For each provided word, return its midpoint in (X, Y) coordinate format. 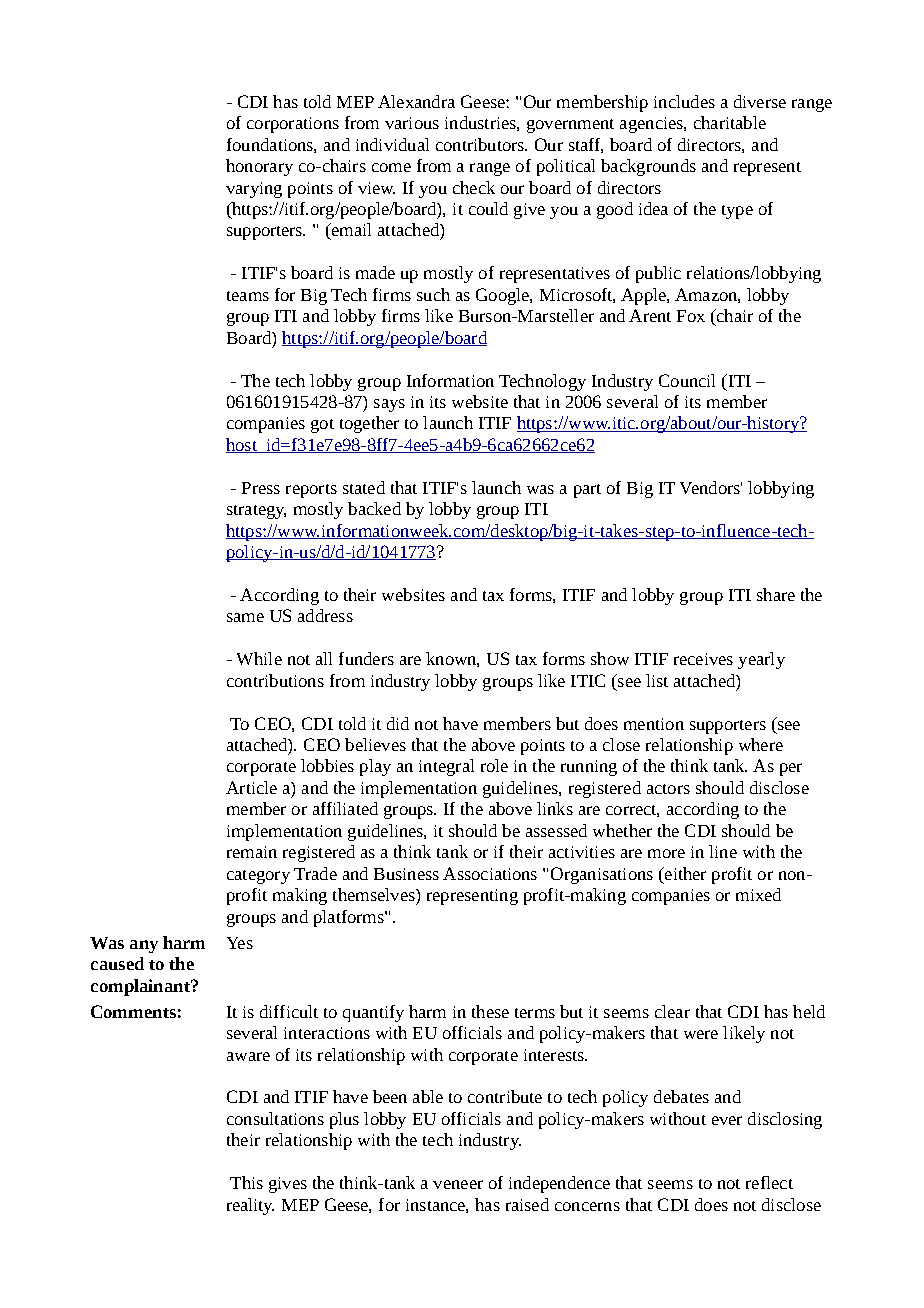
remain (252, 852)
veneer (458, 1184)
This (246, 1182)
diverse (760, 101)
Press (261, 488)
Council (687, 380)
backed (374, 508)
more (666, 853)
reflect (769, 1182)
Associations (490, 873)
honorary (259, 167)
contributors (481, 144)
